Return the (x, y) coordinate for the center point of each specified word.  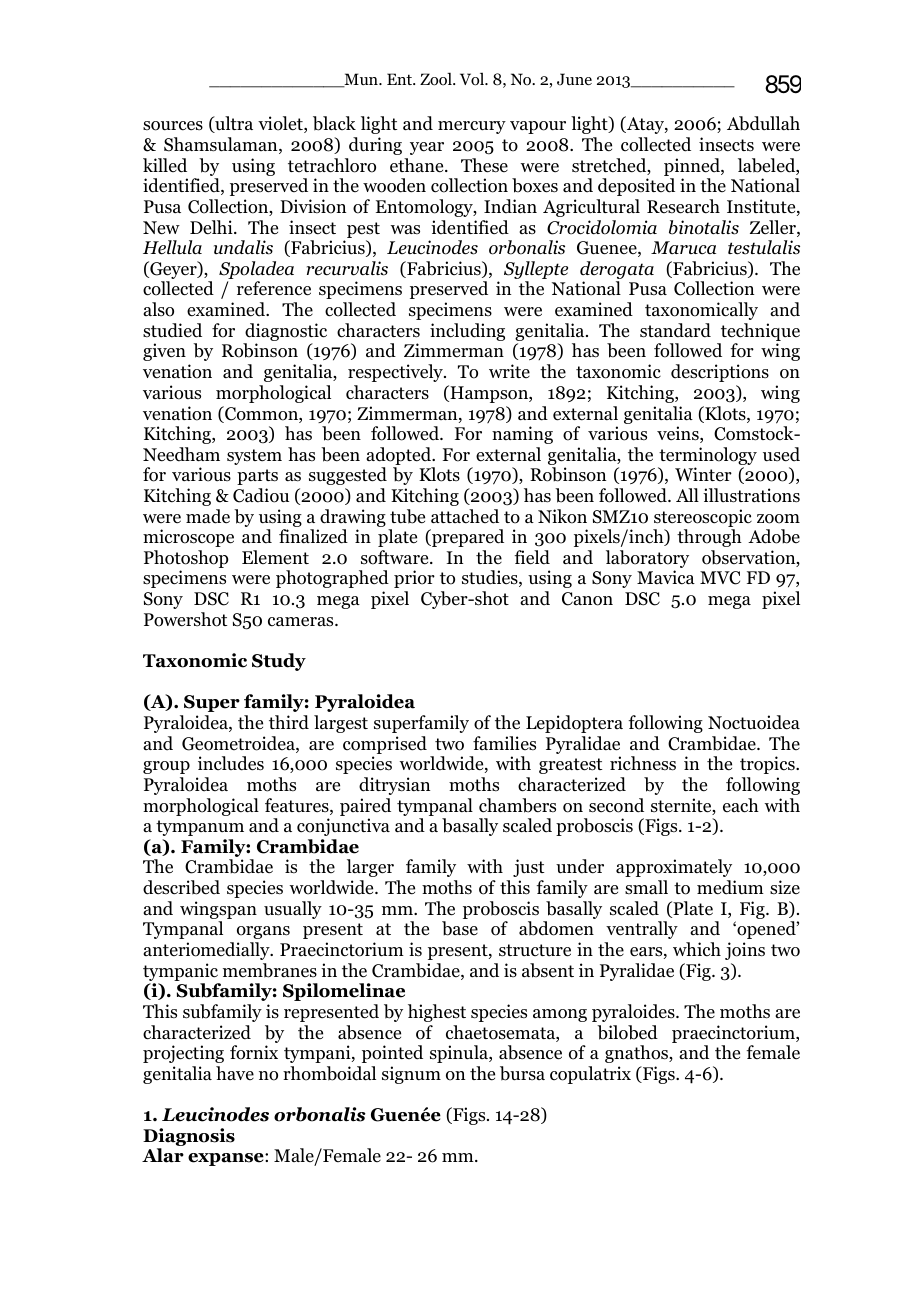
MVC (720, 578)
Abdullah (763, 123)
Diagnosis (189, 1138)
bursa (522, 1073)
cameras (302, 622)
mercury (472, 127)
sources (173, 126)
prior (414, 579)
